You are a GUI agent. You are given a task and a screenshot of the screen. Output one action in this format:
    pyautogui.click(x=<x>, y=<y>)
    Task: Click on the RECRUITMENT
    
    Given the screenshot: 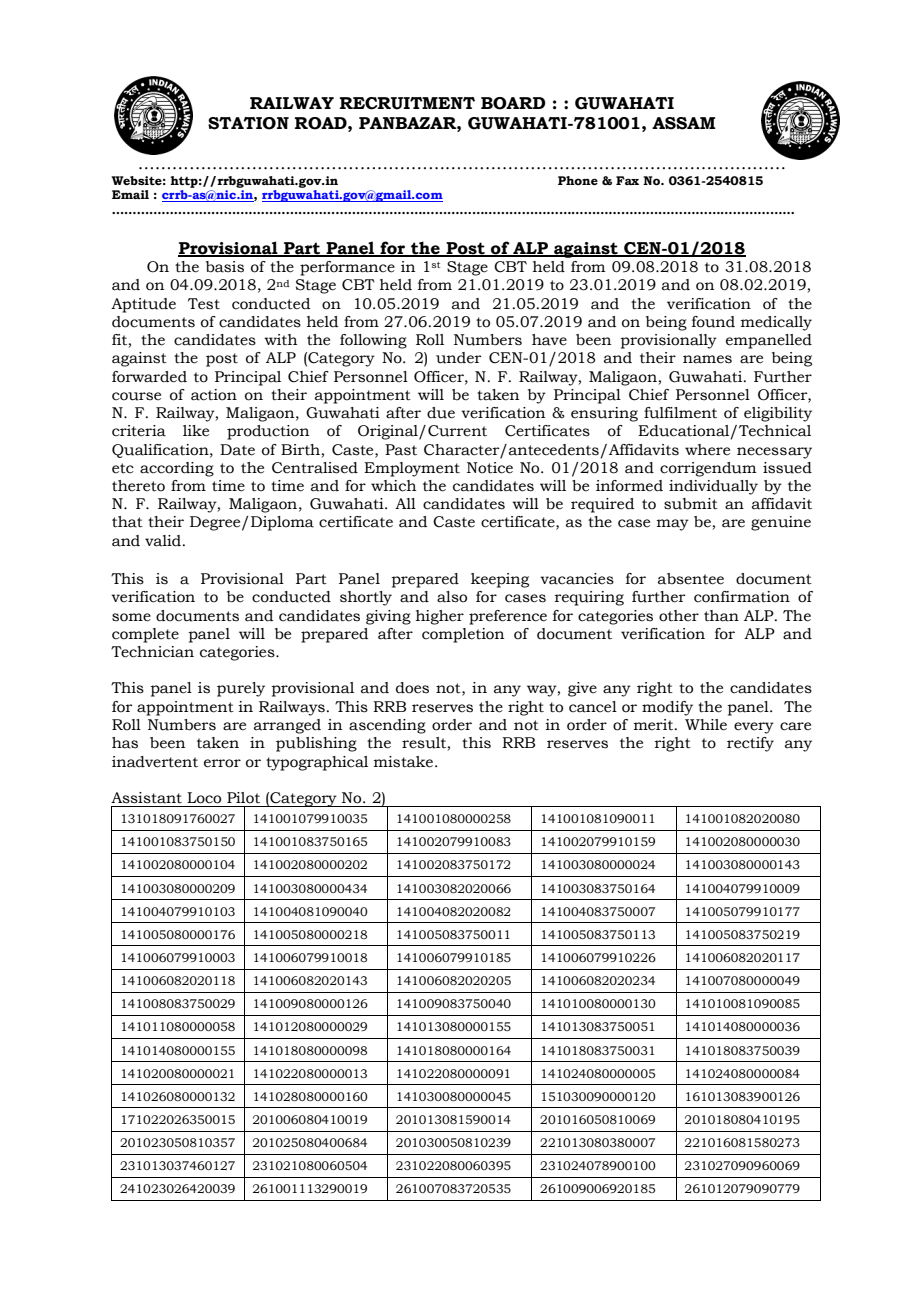 What is the action you would take?
    pyautogui.click(x=407, y=103)
